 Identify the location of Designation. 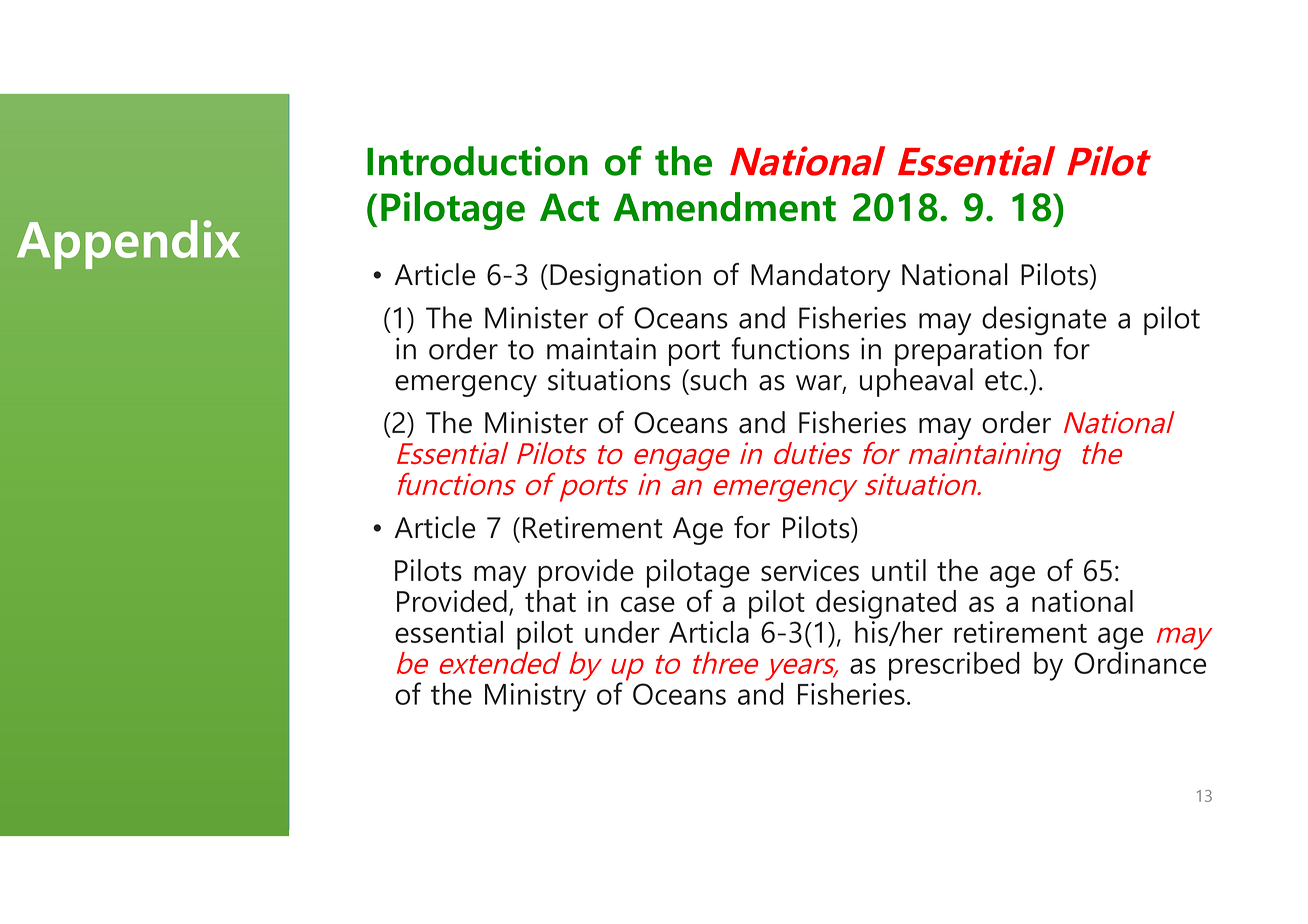
(625, 277).
